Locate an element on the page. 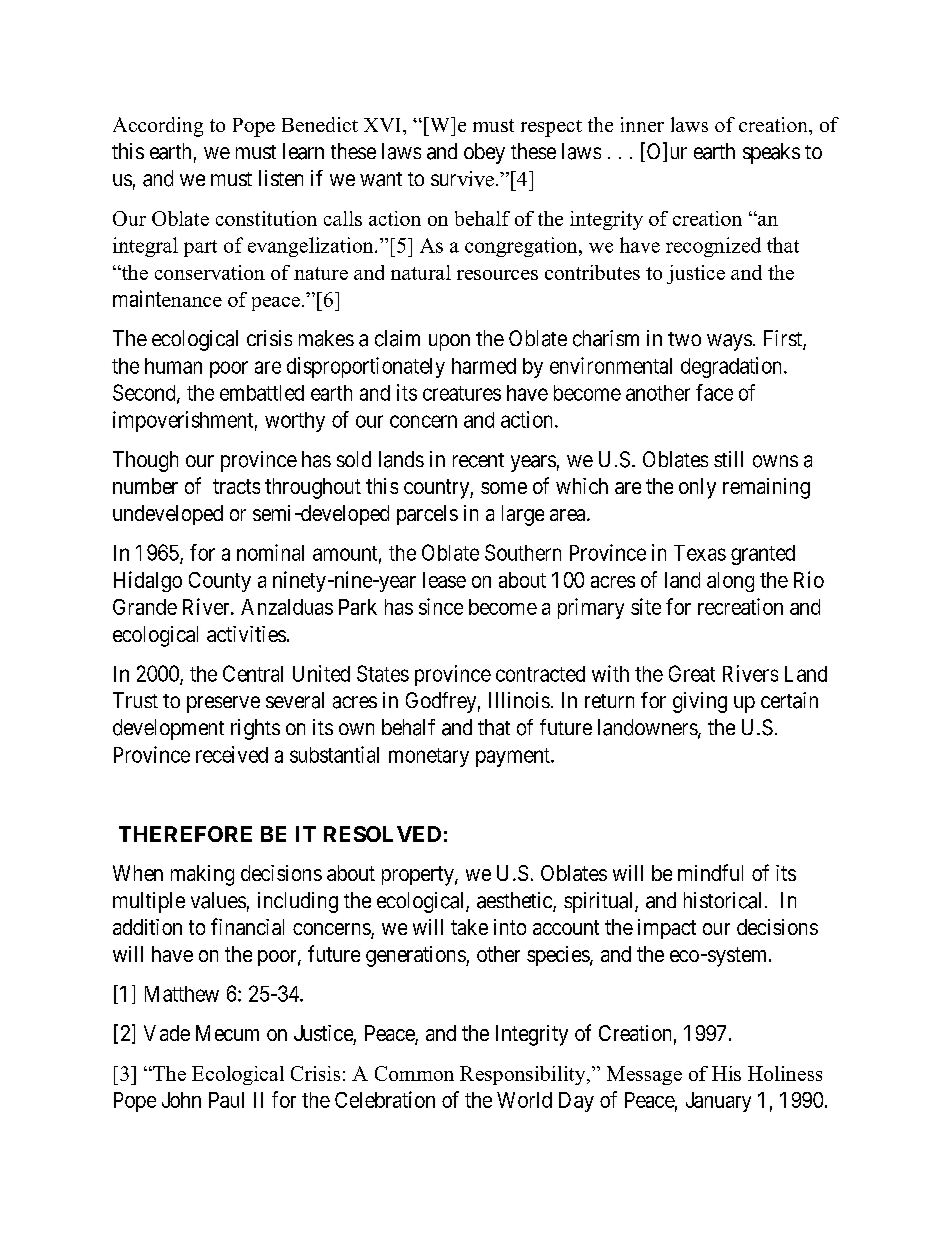  received is located at coordinates (232, 754).
